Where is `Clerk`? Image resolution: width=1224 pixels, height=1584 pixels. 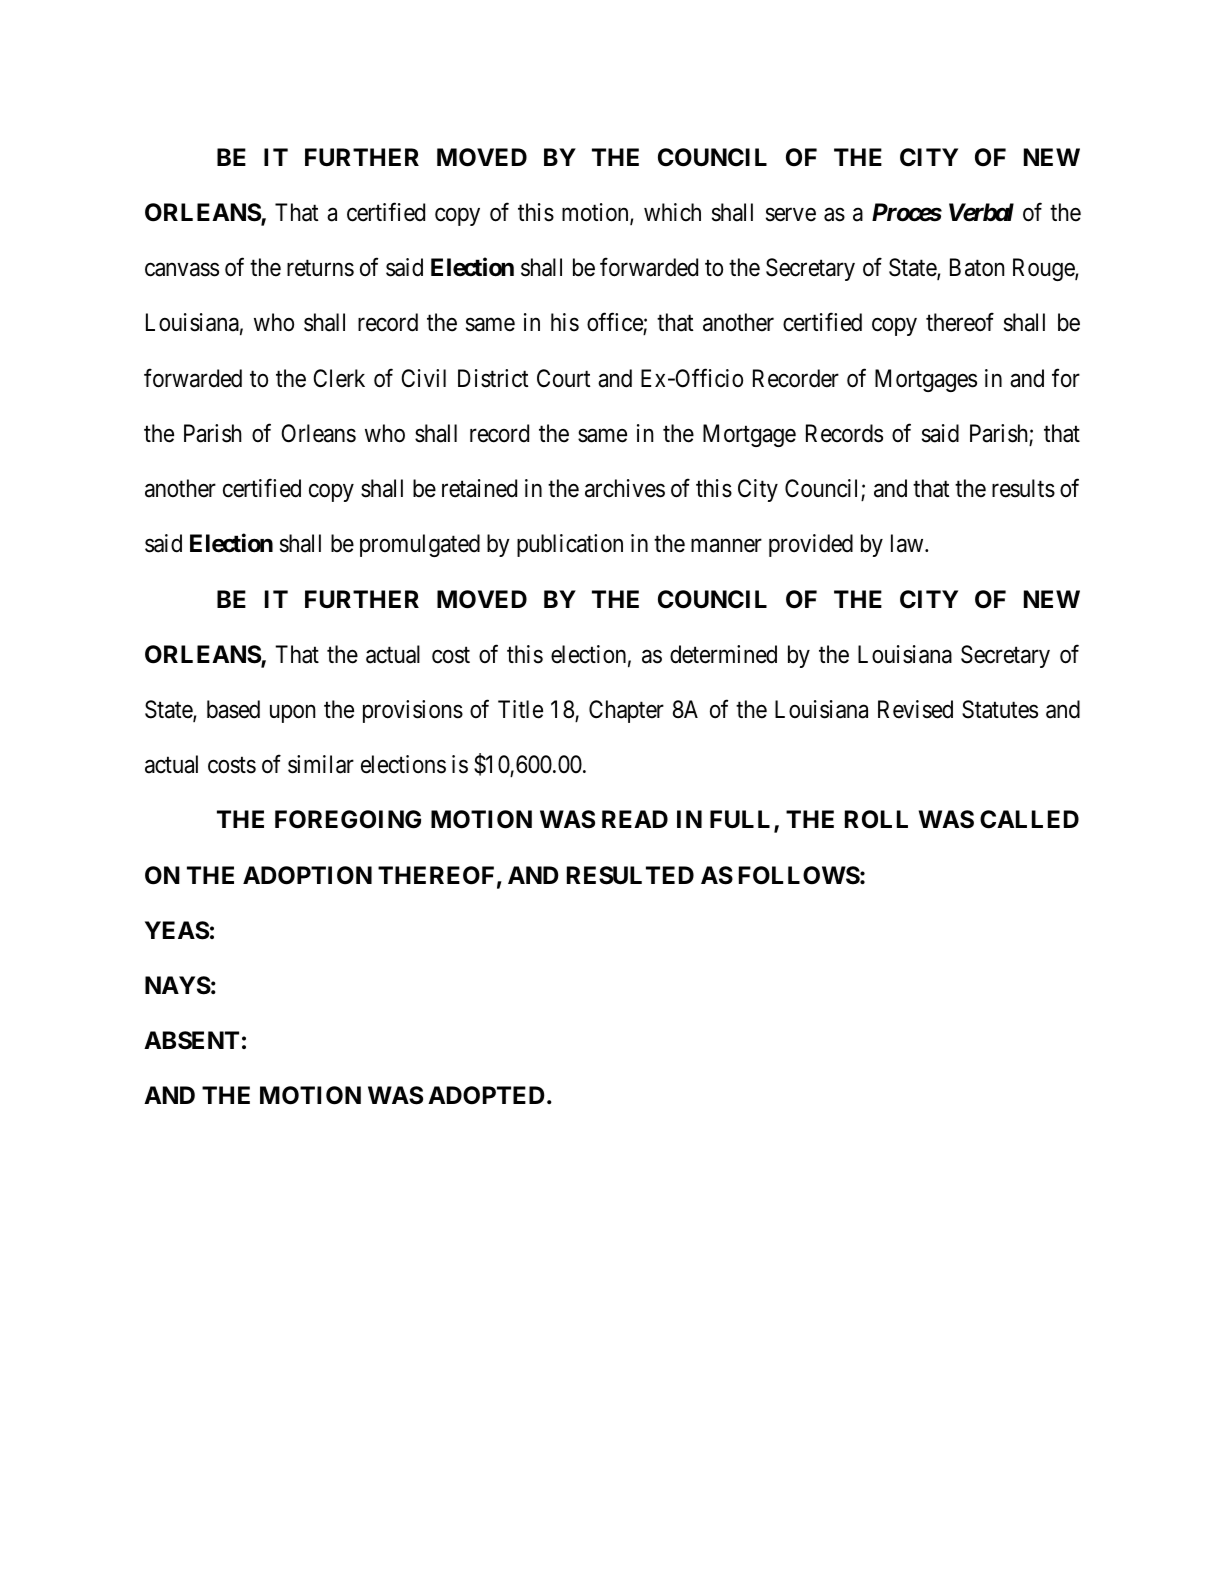 Clerk is located at coordinates (339, 378).
